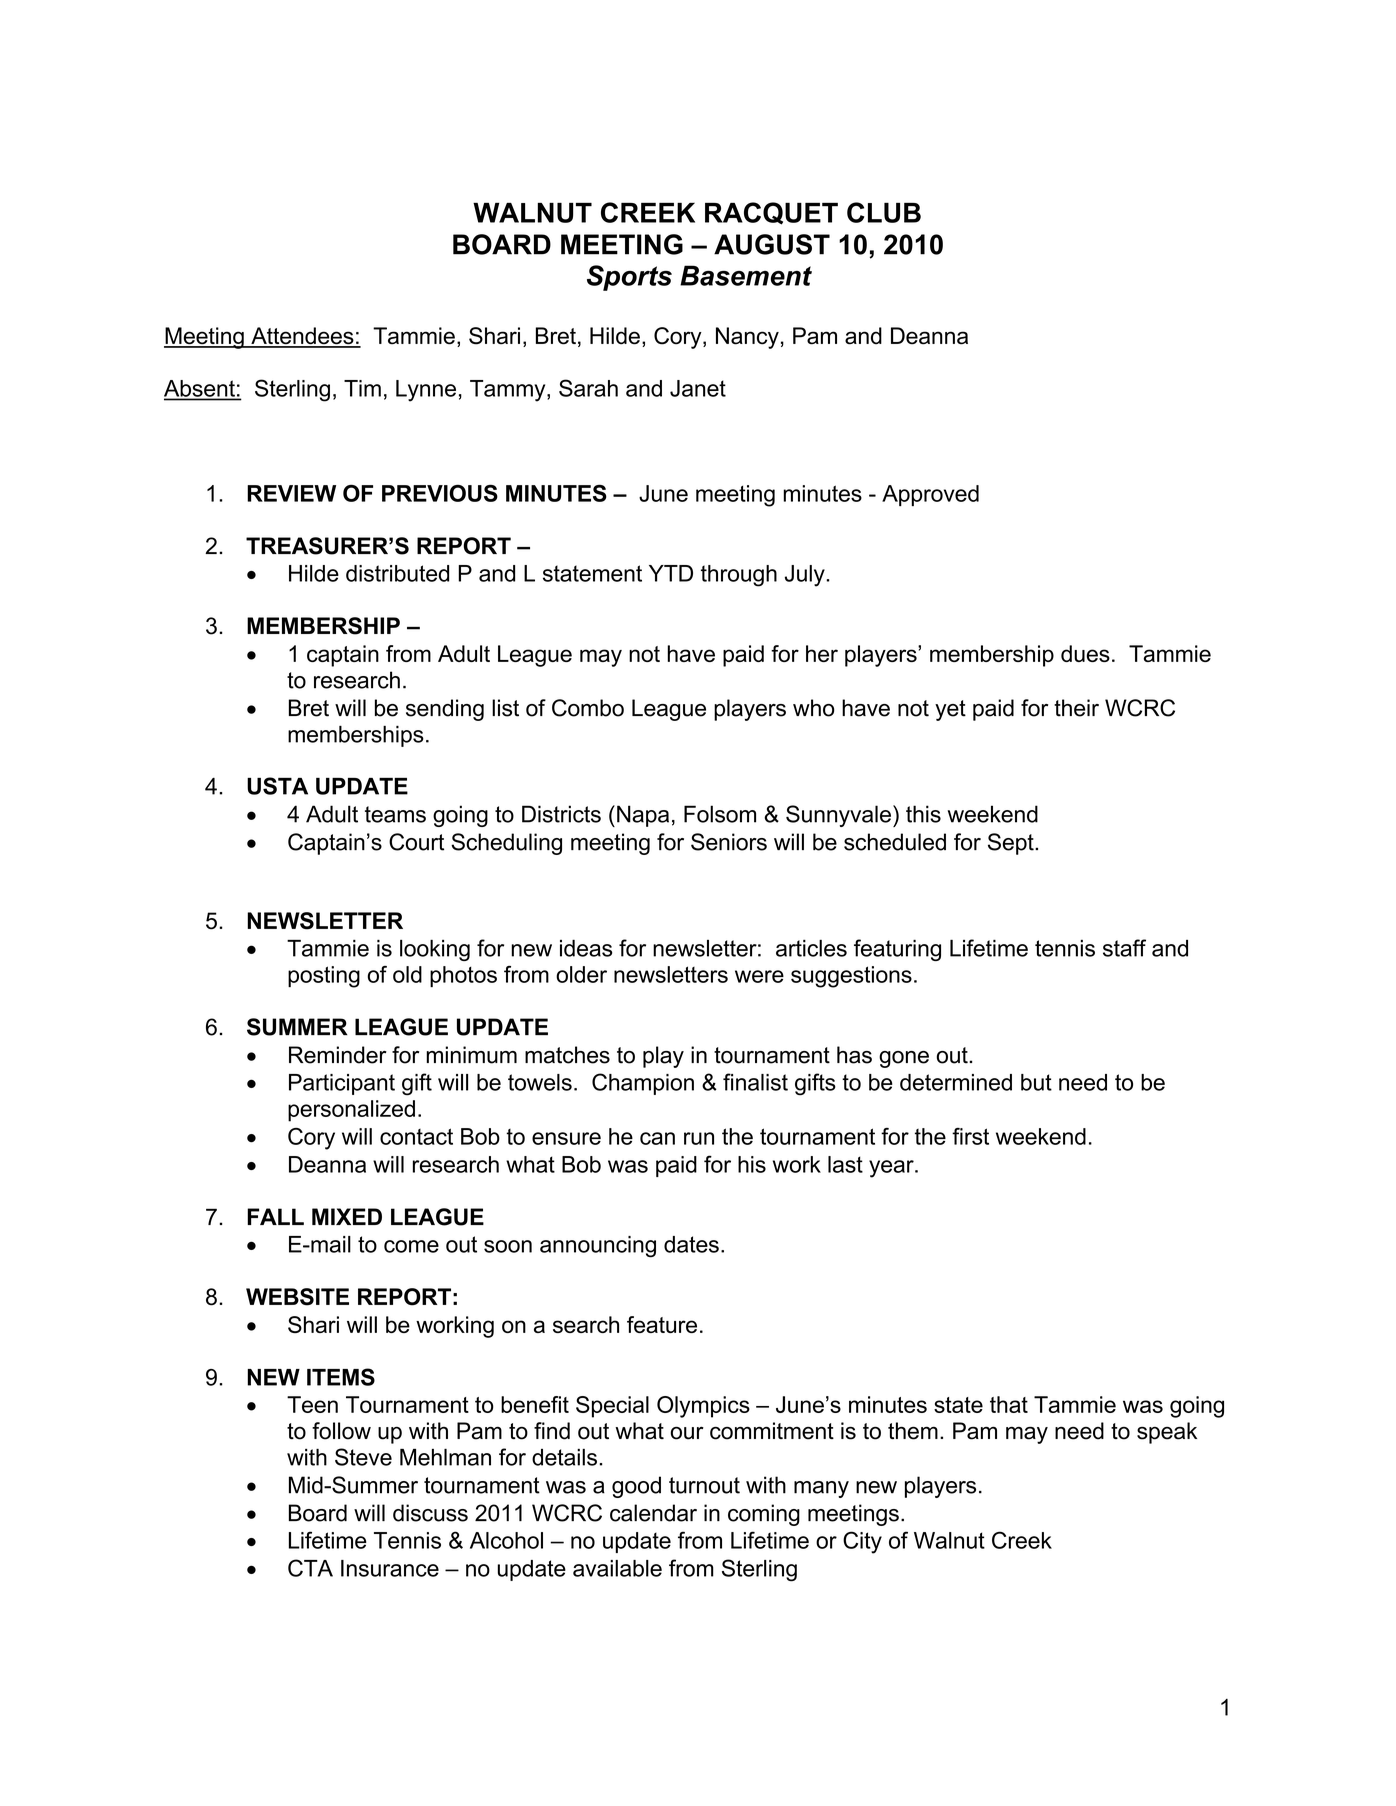 This screenshot has height=1806, width=1396. I want to click on staff, so click(1124, 948).
